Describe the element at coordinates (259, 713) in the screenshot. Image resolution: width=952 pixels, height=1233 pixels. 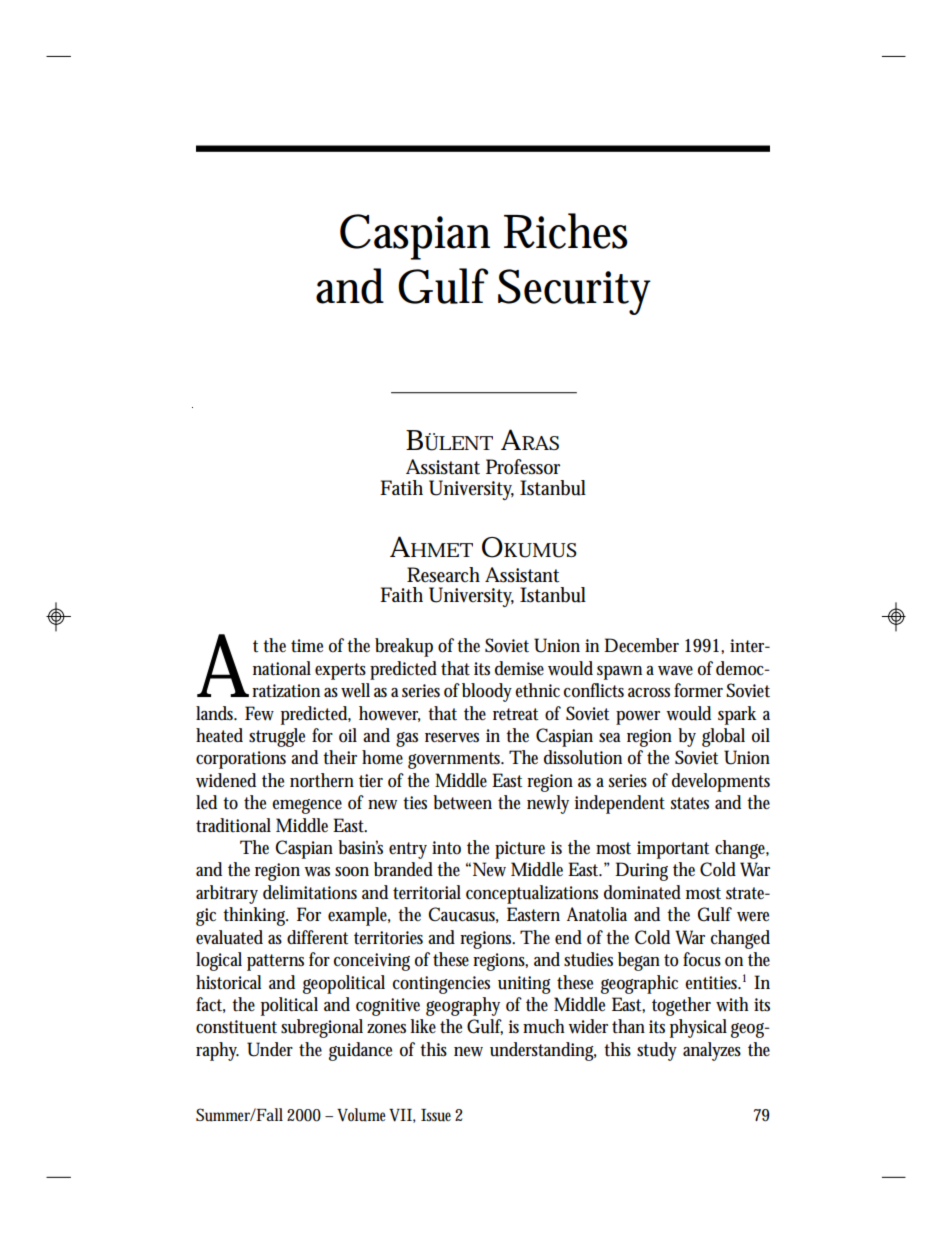
I see `Few` at that location.
